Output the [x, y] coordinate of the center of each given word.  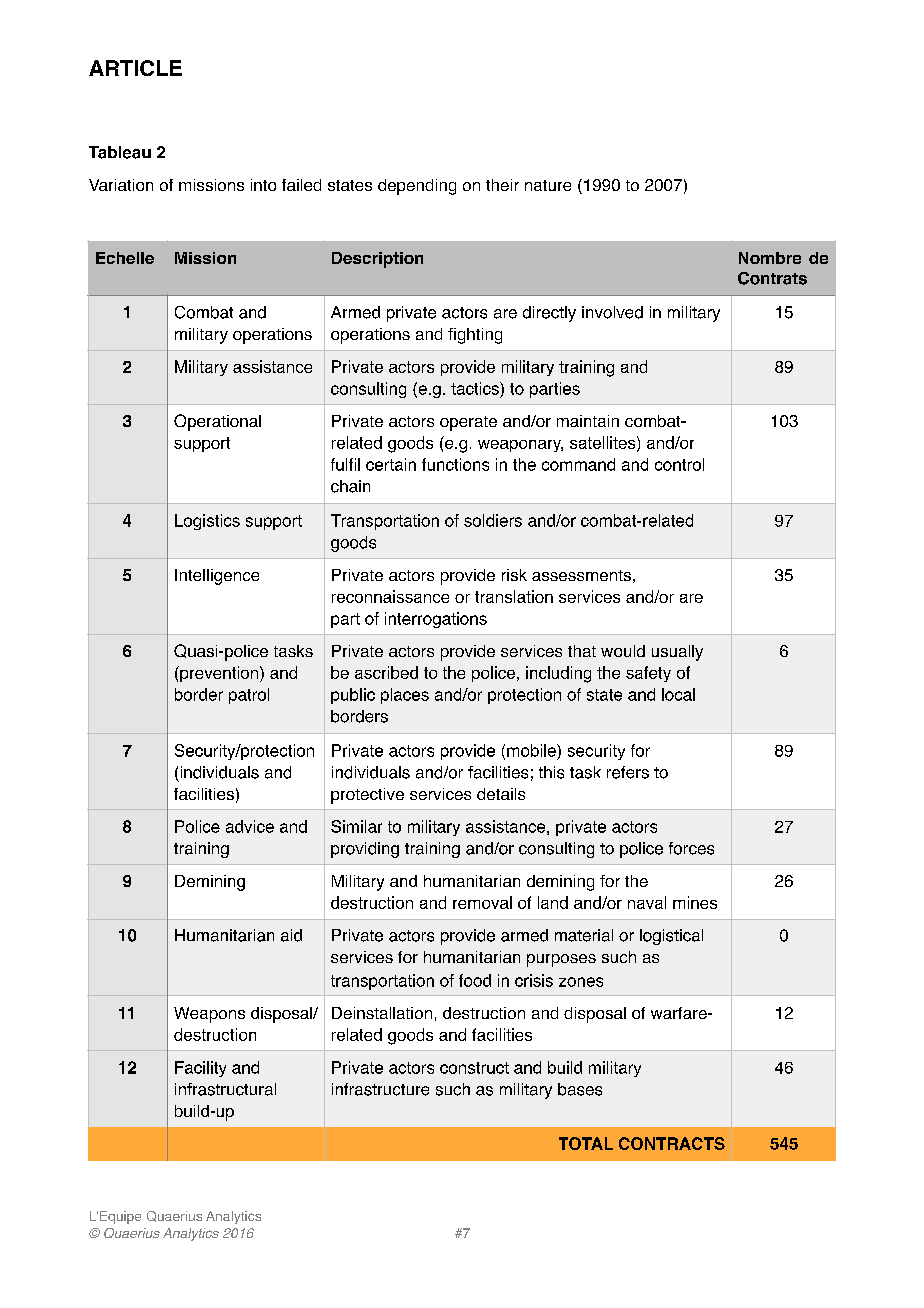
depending [417, 187]
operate [468, 423]
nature [548, 185]
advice [250, 826]
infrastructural [225, 1089]
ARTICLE [135, 68]
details [501, 794]
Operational [217, 422]
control [679, 464]
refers [628, 772]
